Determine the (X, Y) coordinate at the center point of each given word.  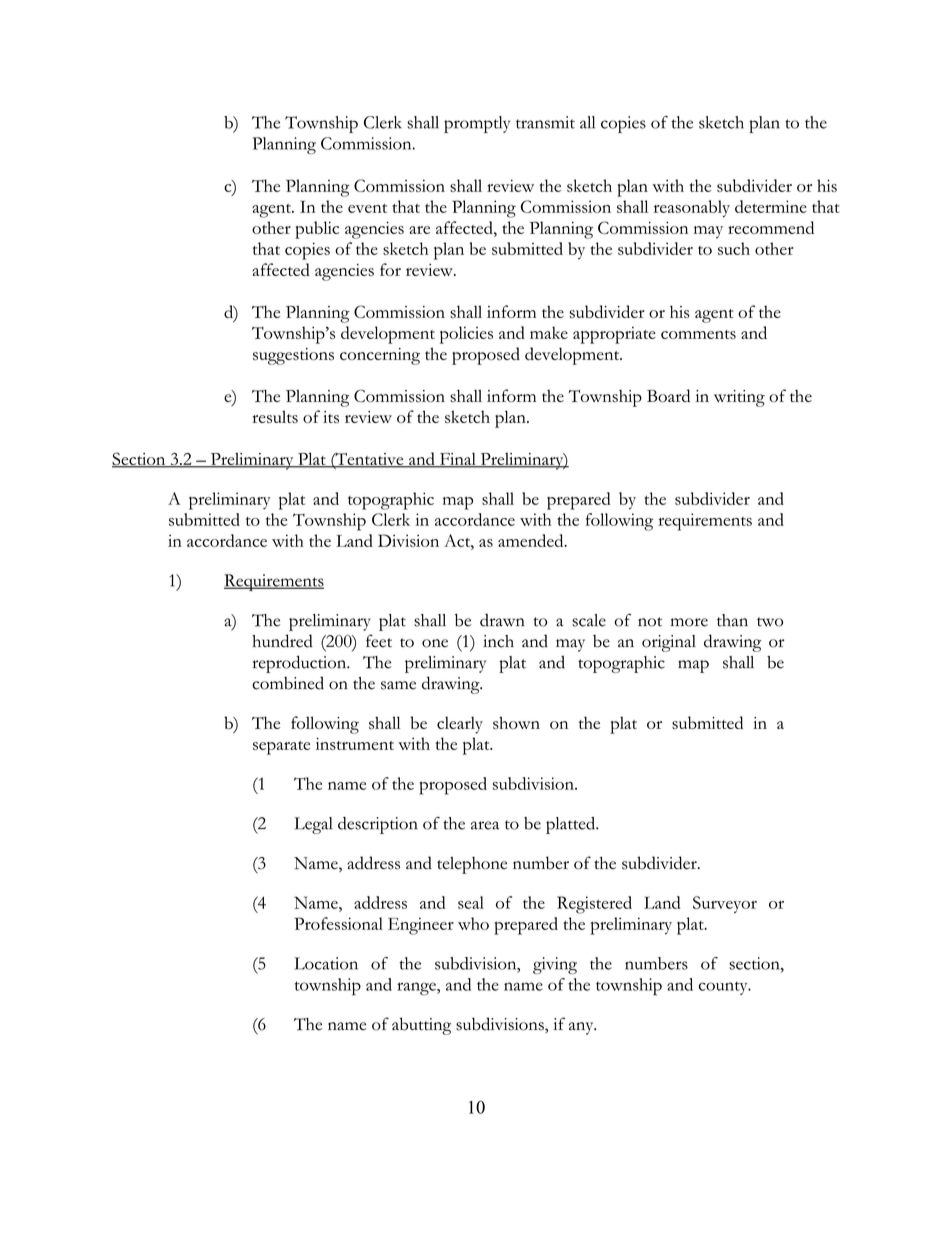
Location (326, 963)
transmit (545, 122)
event (367, 208)
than (732, 620)
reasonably (692, 209)
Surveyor (725, 904)
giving (555, 965)
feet (379, 641)
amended (532, 540)
